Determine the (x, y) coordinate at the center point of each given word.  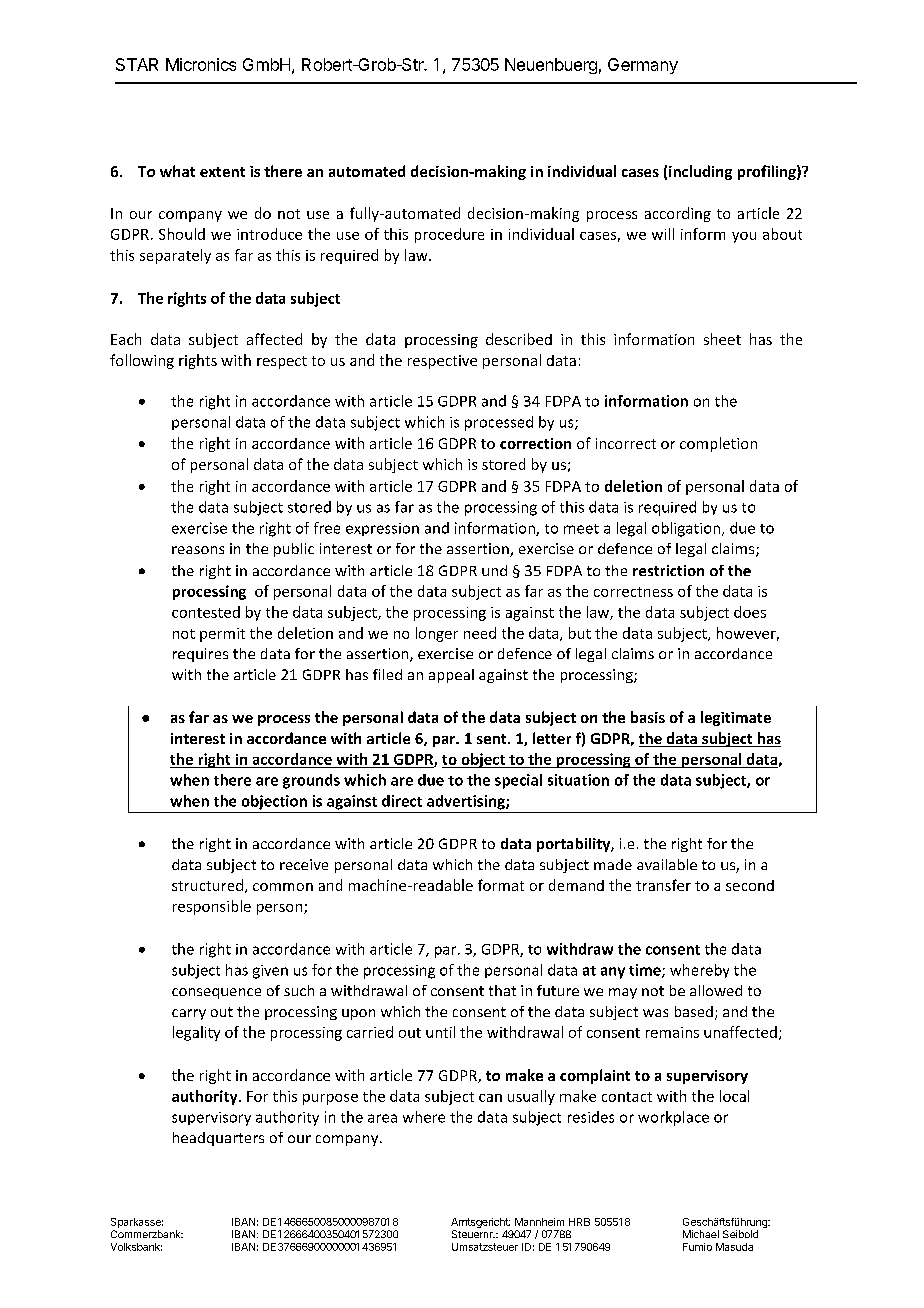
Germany (643, 66)
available (667, 864)
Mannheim (539, 1222)
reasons (198, 550)
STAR (137, 64)
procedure (449, 235)
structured (207, 885)
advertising (467, 802)
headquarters (218, 1139)
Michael (701, 1234)
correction (535, 443)
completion (718, 444)
